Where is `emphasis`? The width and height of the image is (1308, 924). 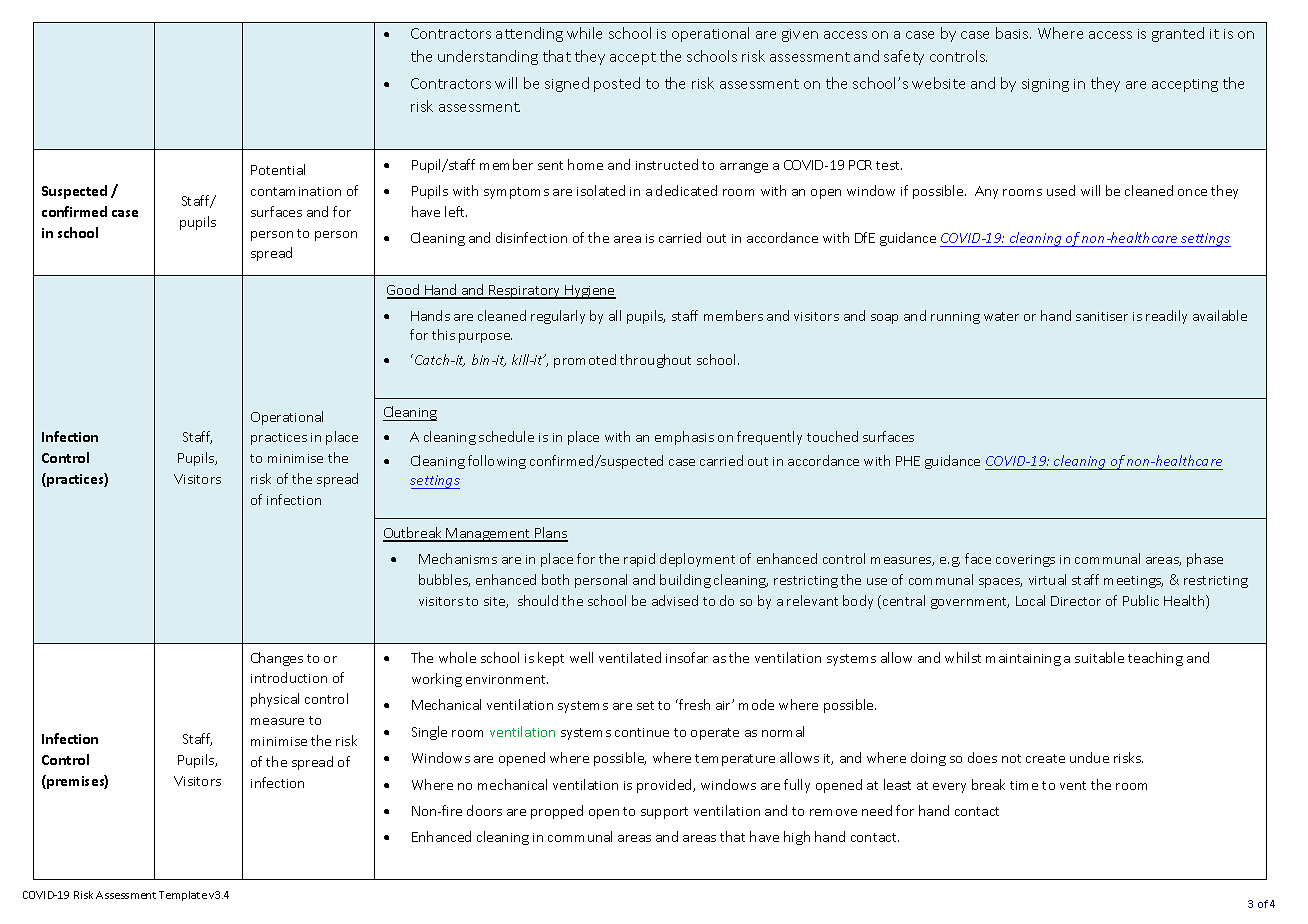 emphasis is located at coordinates (684, 438).
